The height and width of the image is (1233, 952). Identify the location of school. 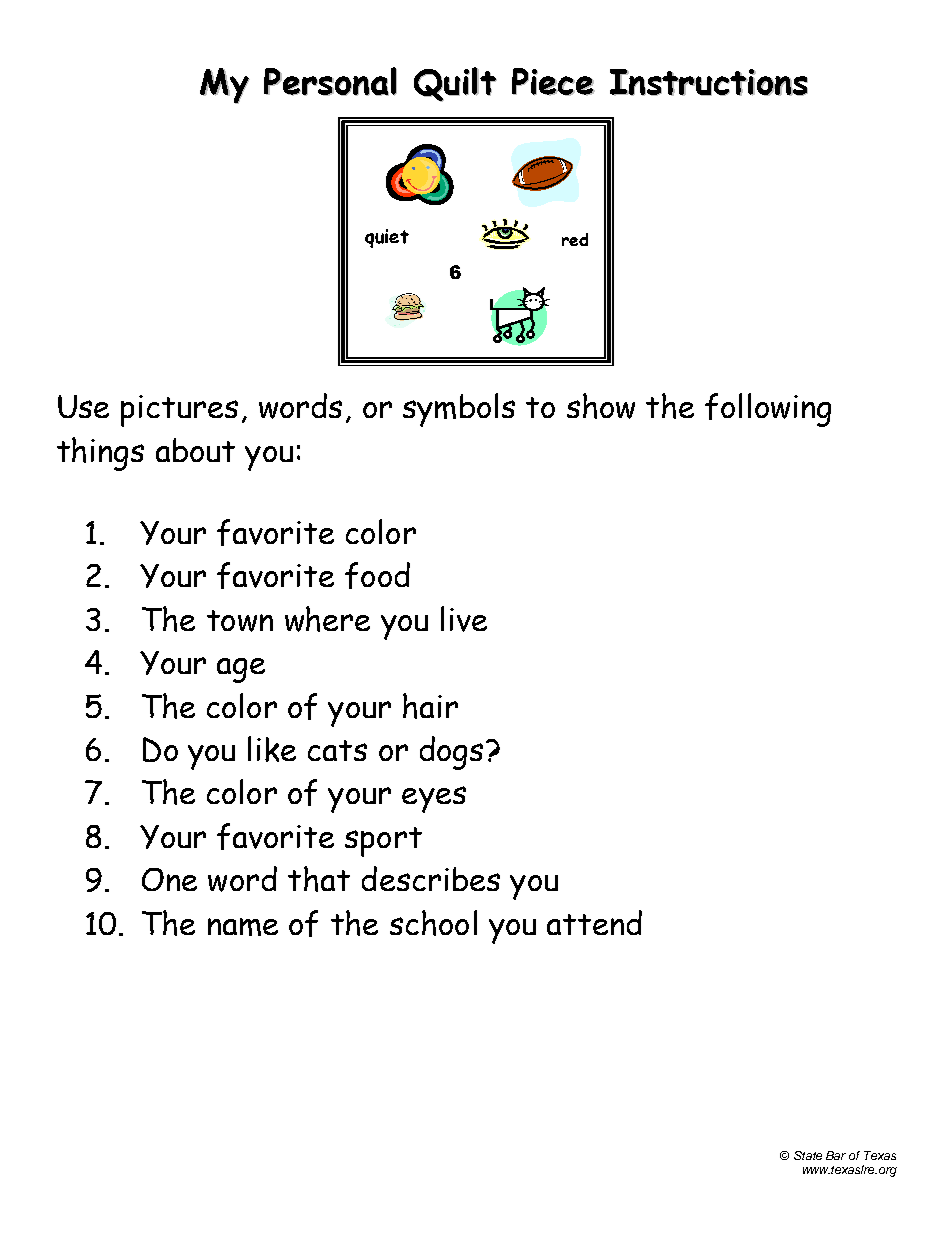
(433, 923).
